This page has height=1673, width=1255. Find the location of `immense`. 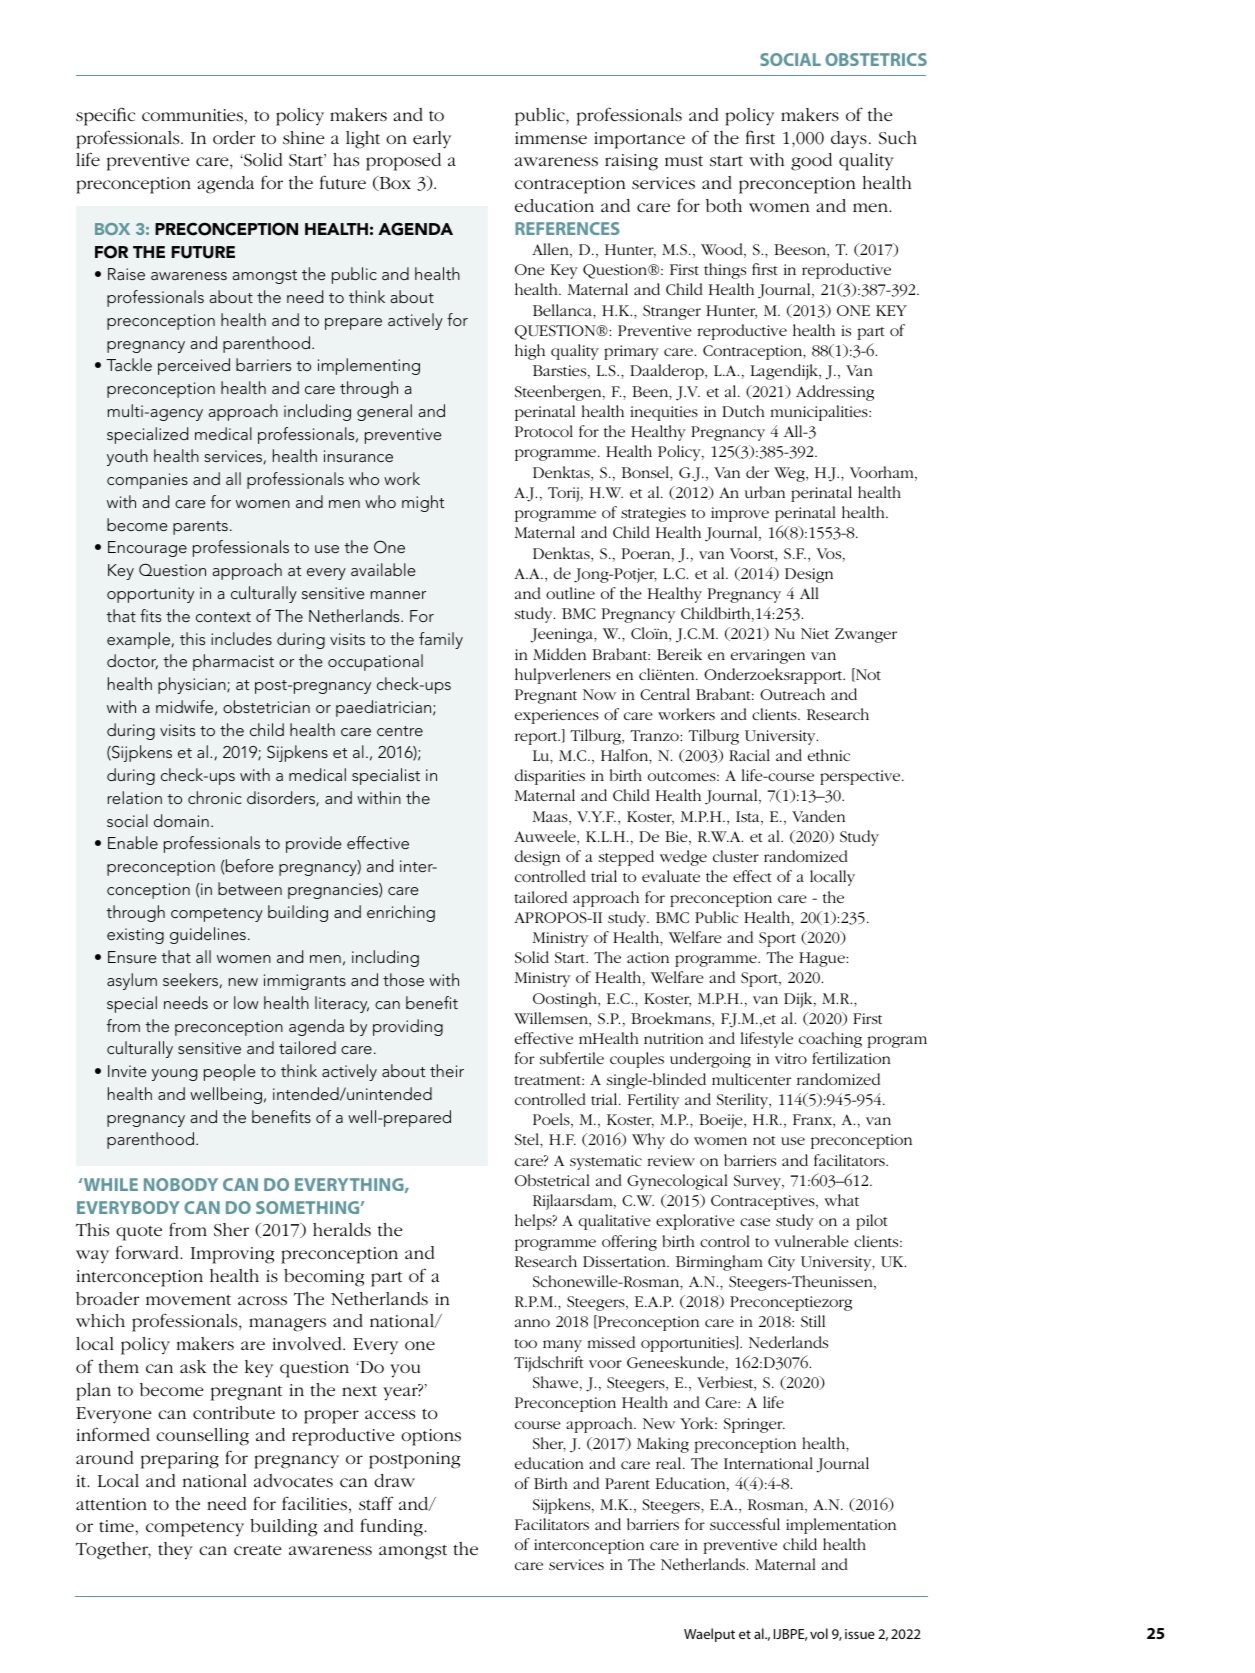

immense is located at coordinates (551, 138).
